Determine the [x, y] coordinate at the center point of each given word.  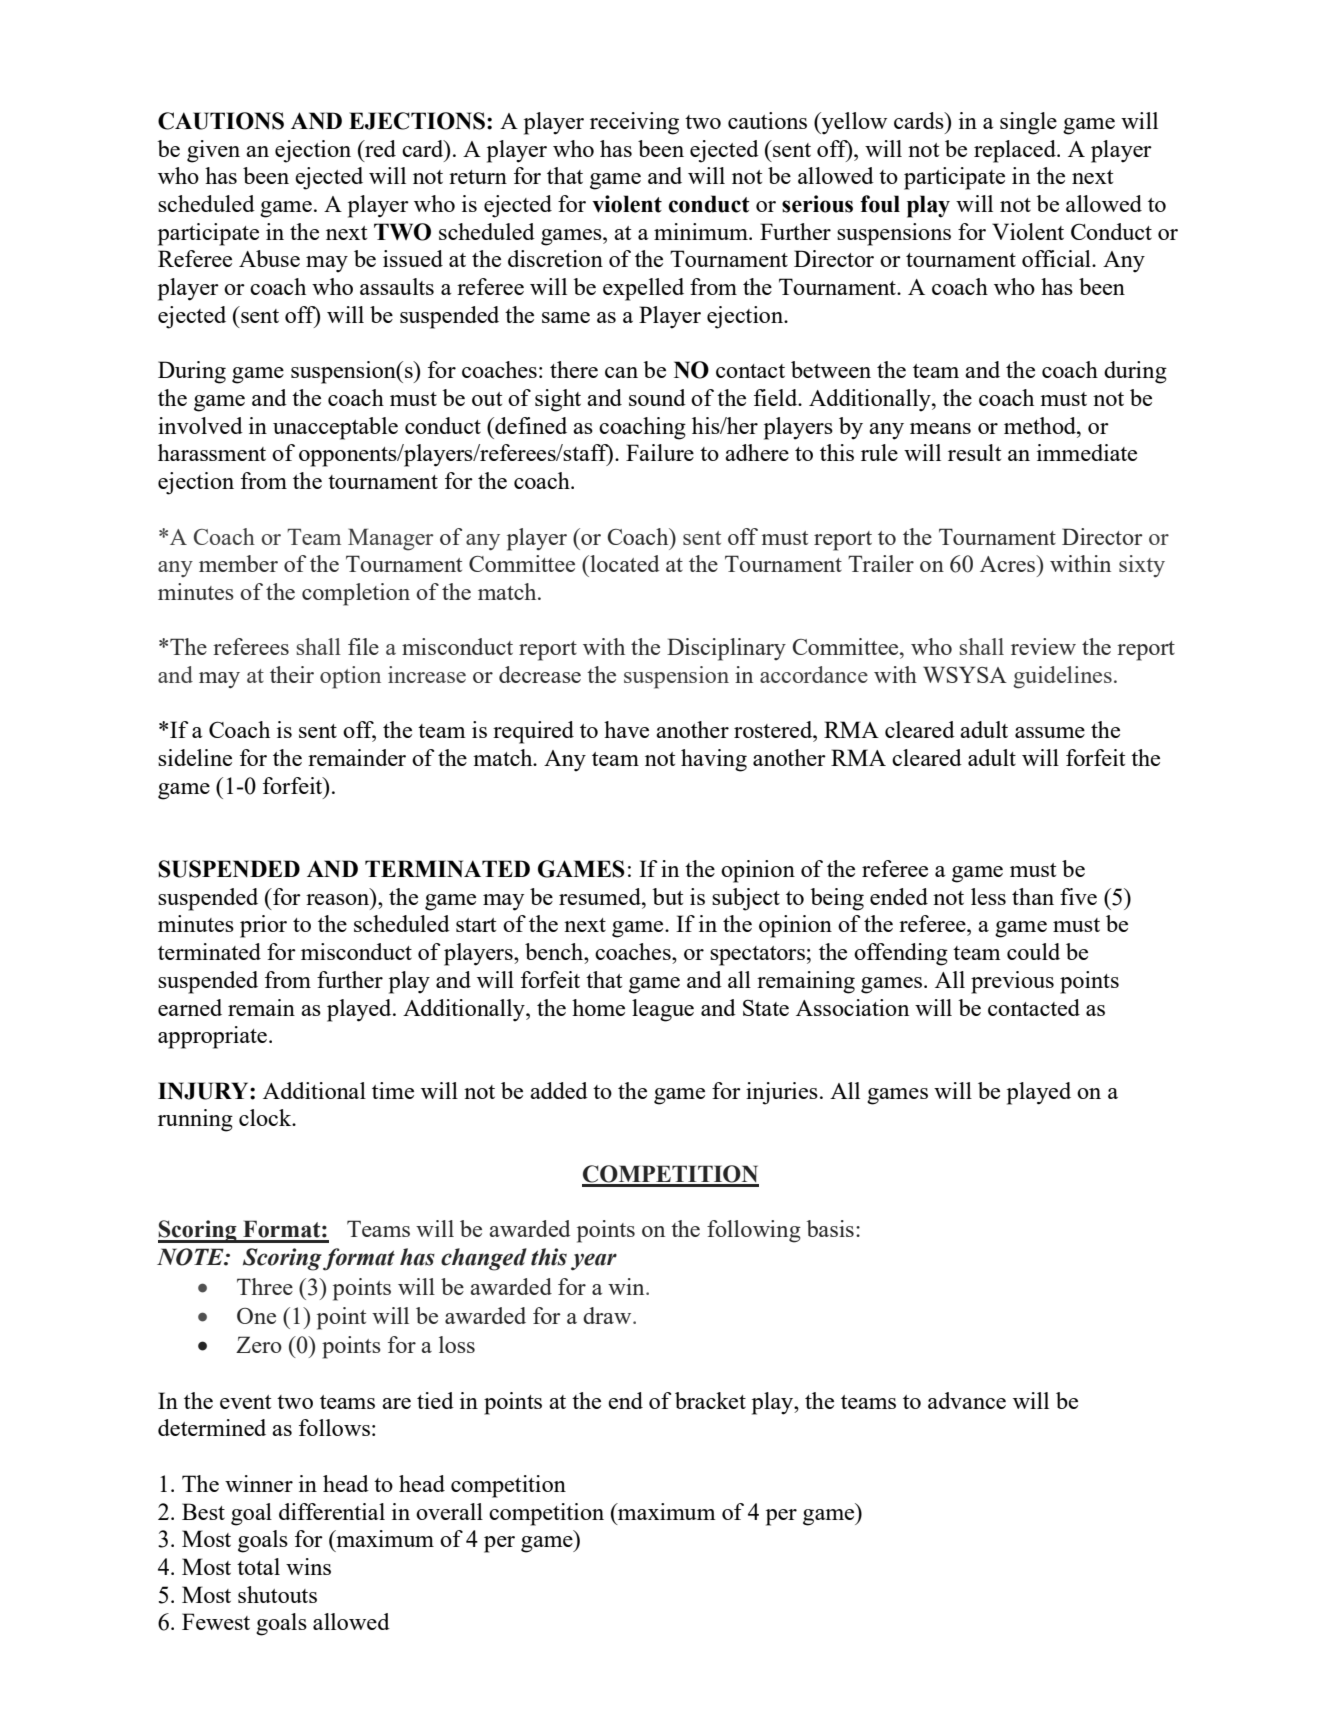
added [559, 1090]
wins [308, 1566]
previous [1012, 982]
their [292, 674]
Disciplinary [726, 649]
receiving [634, 123]
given [213, 151]
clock [266, 1117]
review [1043, 646]
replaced [1016, 151]
